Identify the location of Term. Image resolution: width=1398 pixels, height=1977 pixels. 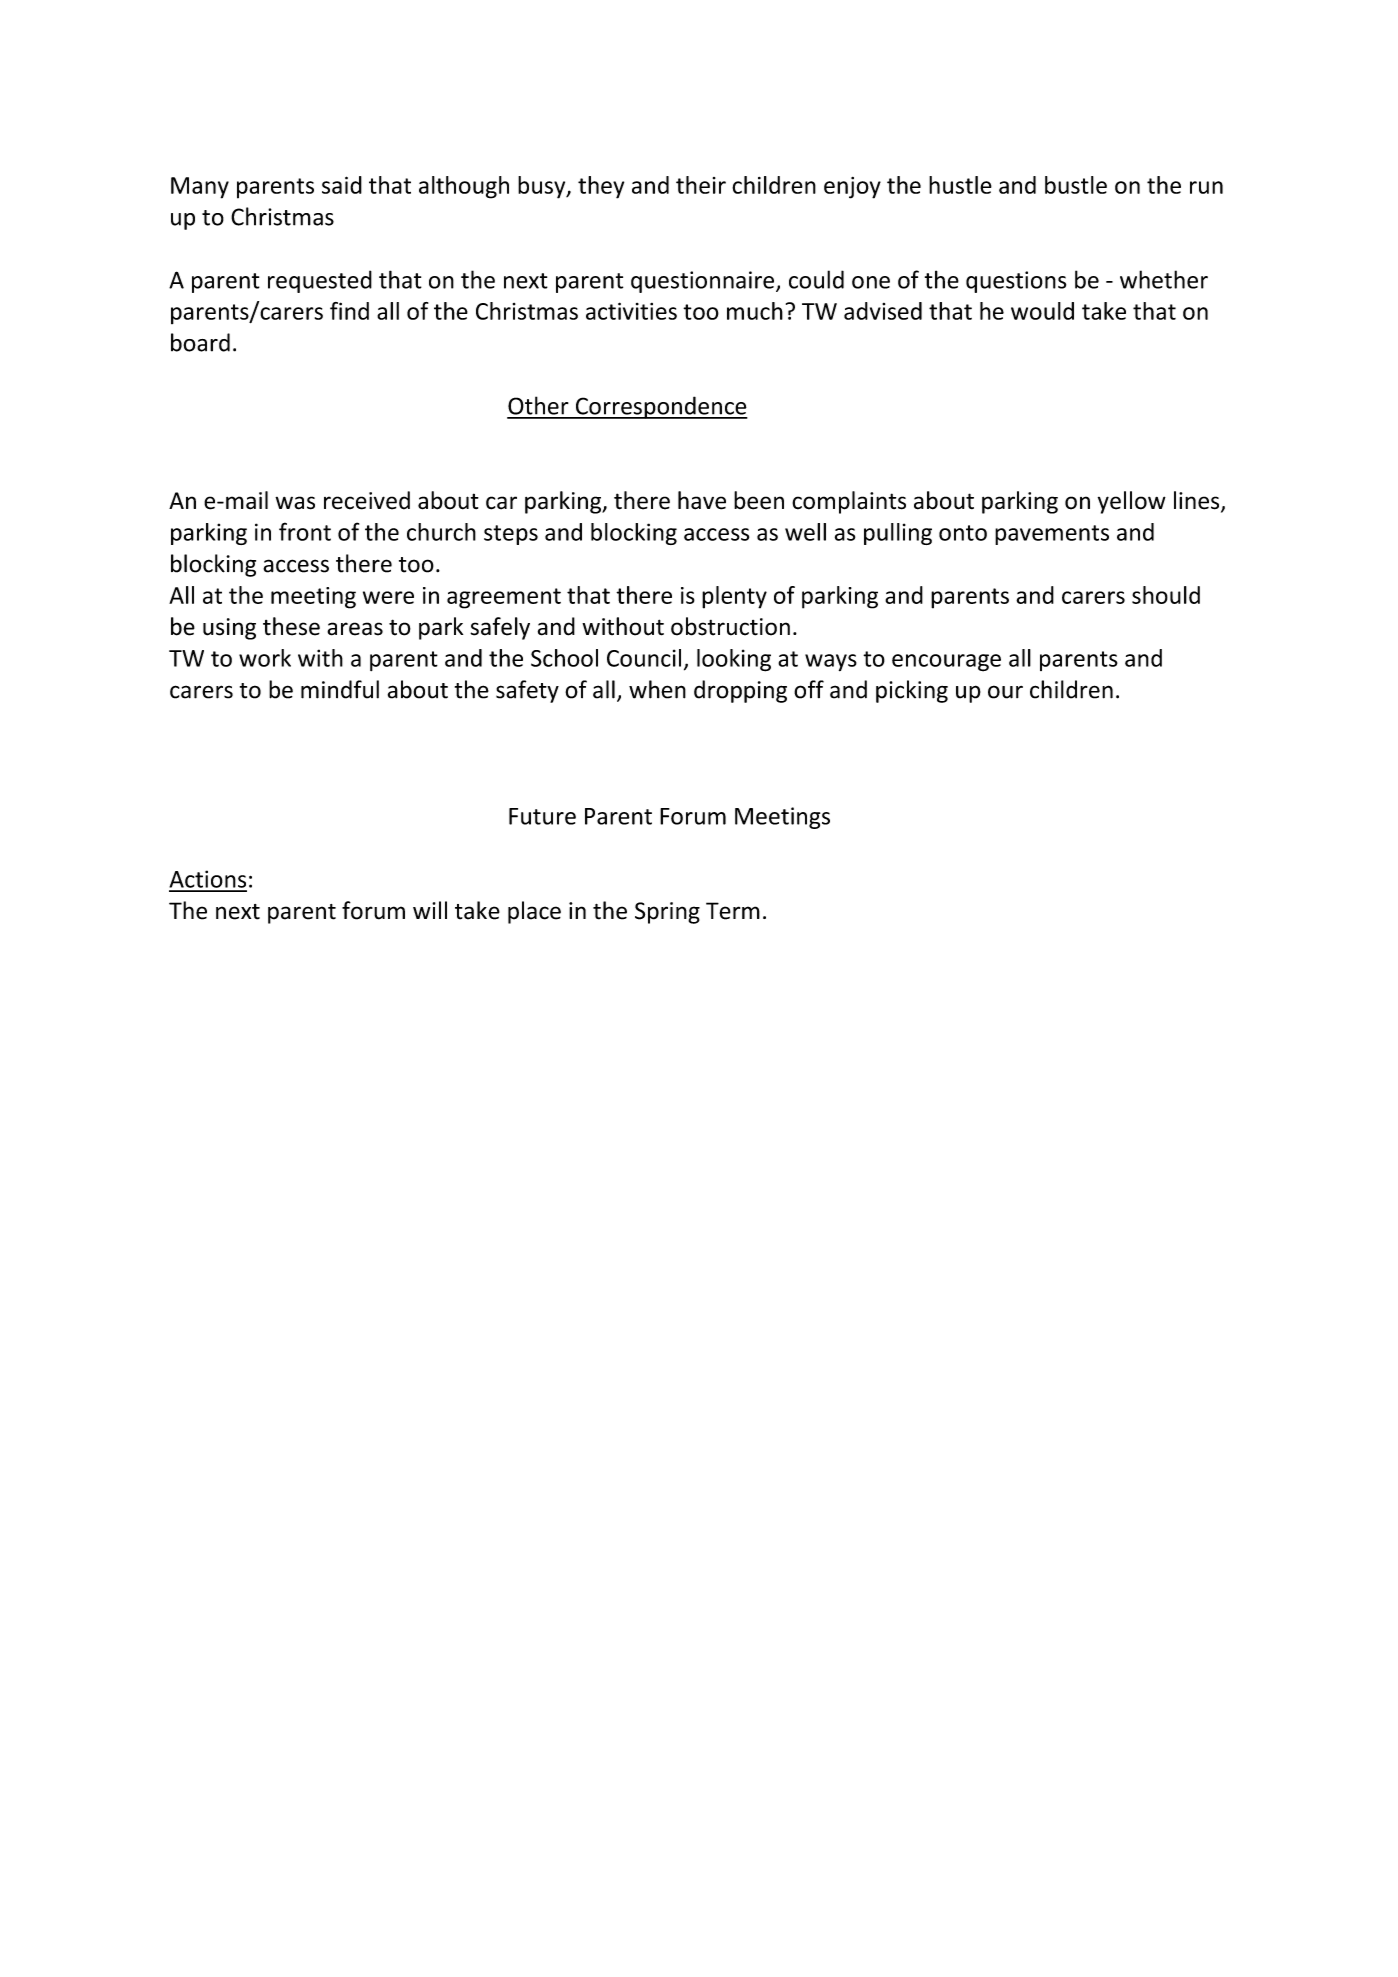
(733, 911).
